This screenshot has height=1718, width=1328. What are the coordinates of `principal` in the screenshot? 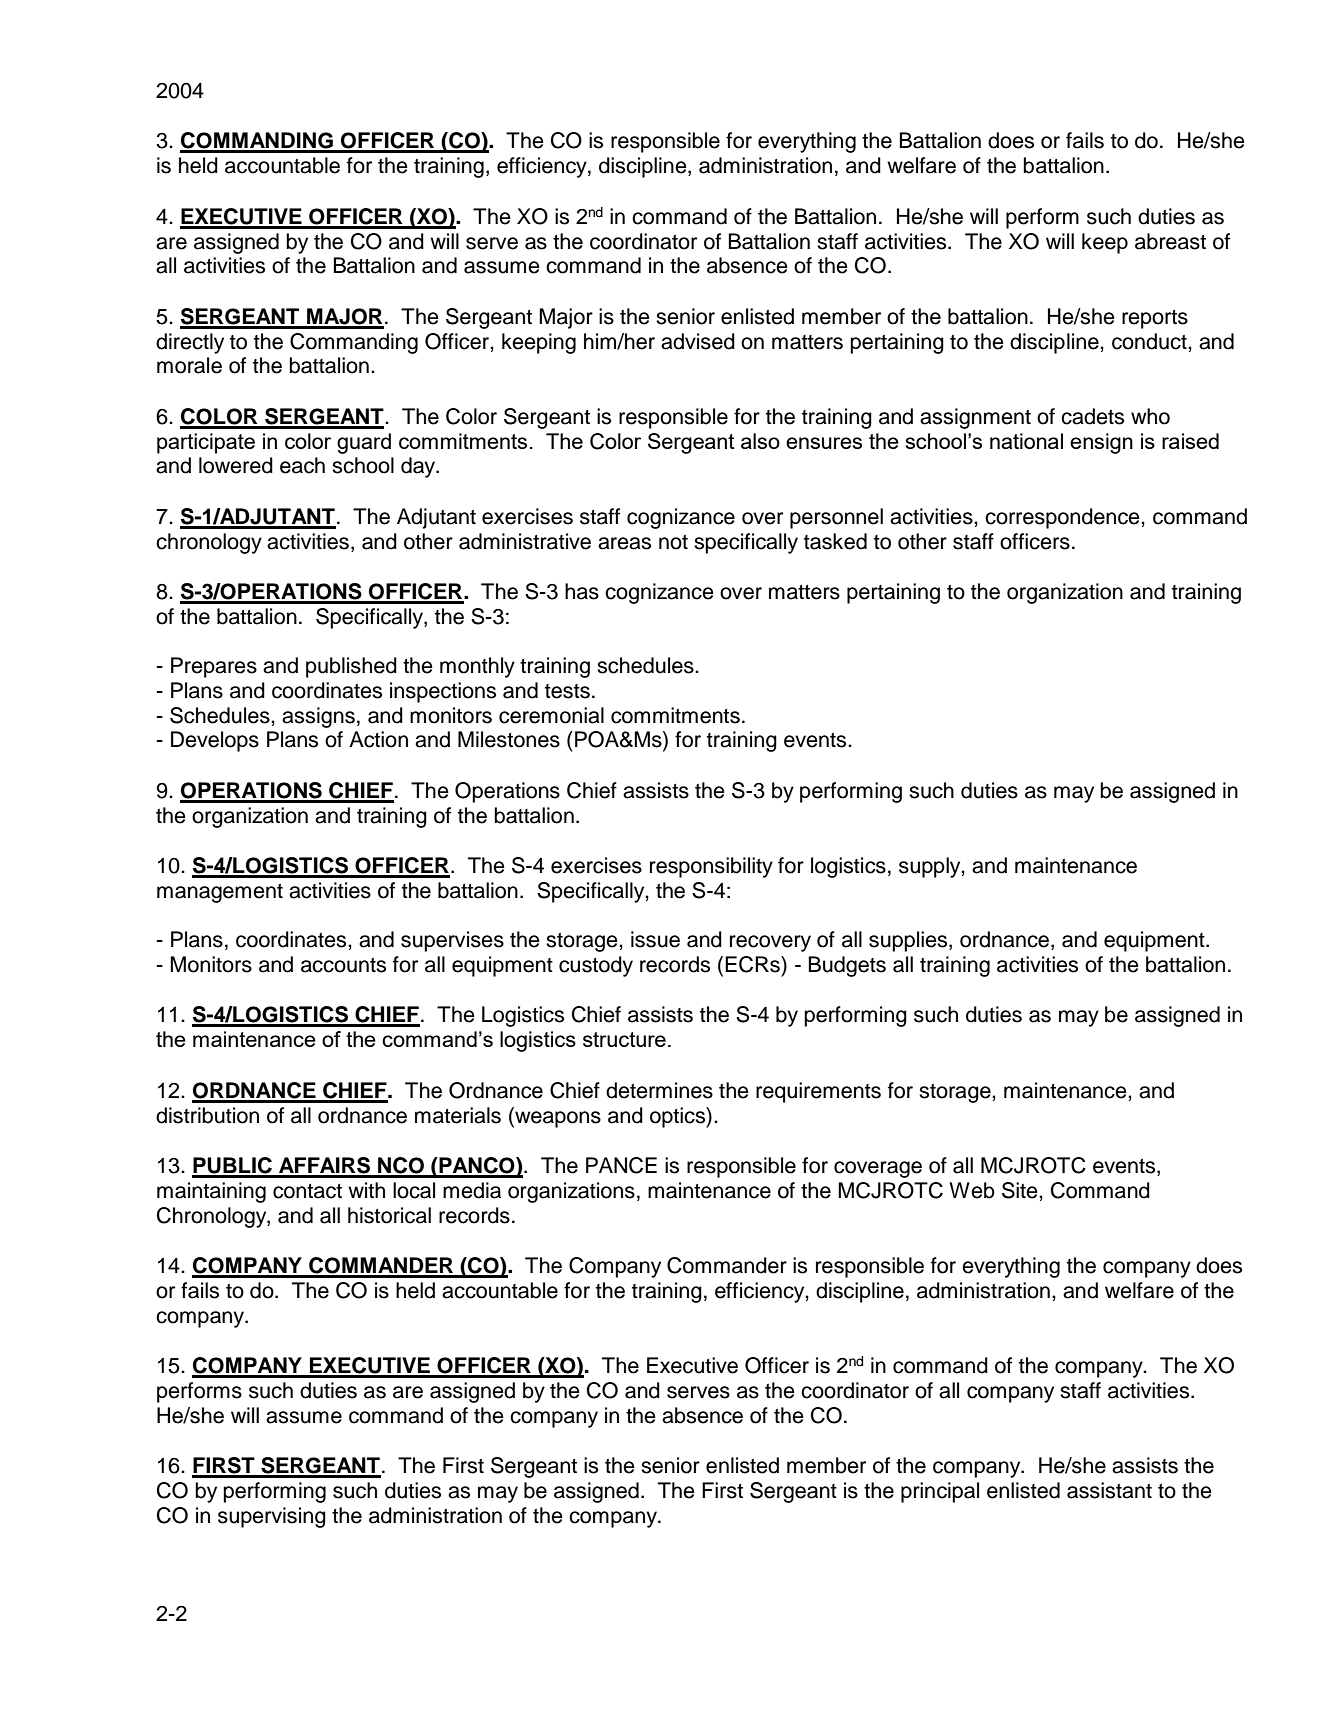 It's located at (940, 1492).
